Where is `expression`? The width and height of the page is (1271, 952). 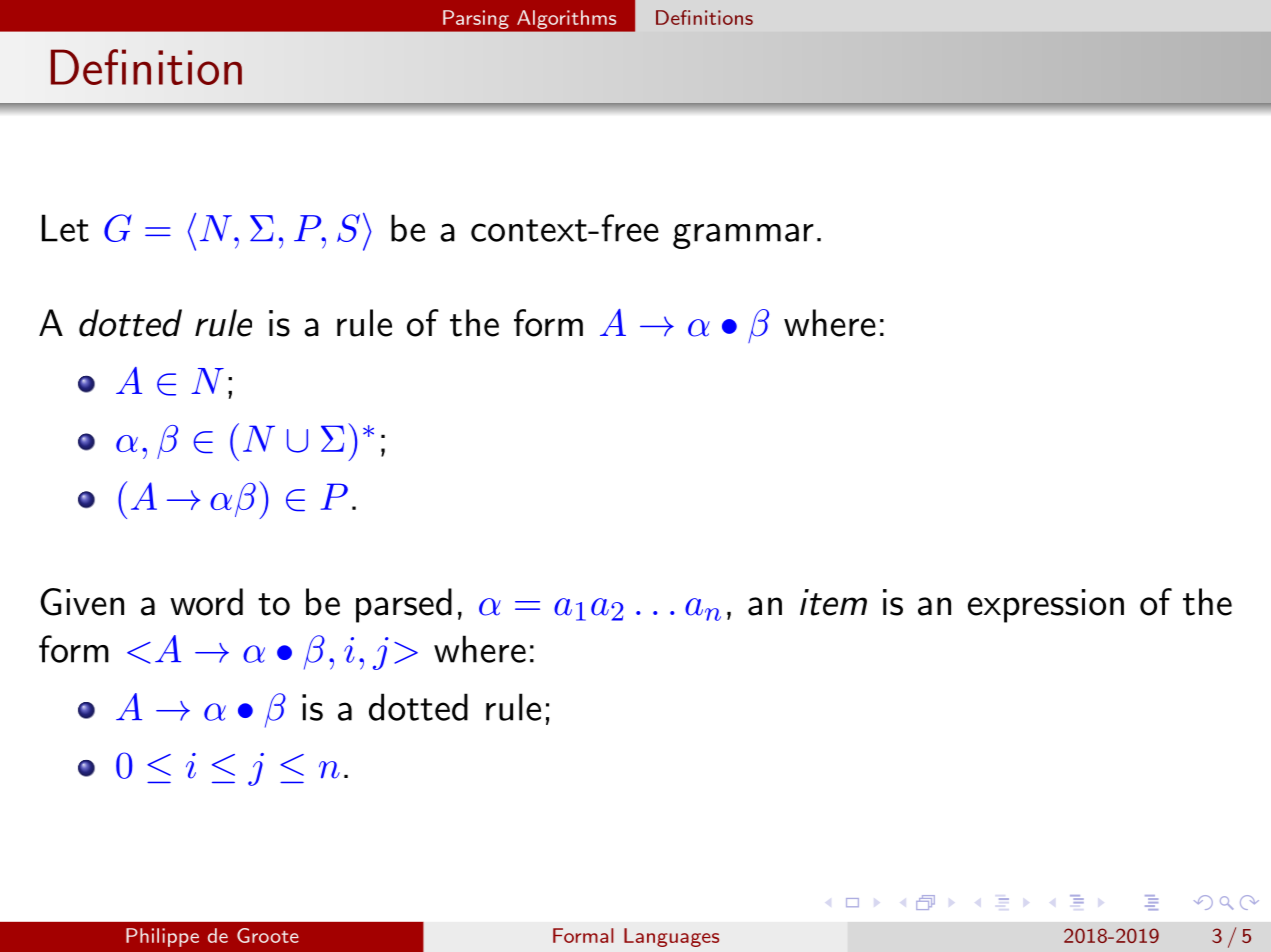
expression is located at coordinates (1046, 606).
